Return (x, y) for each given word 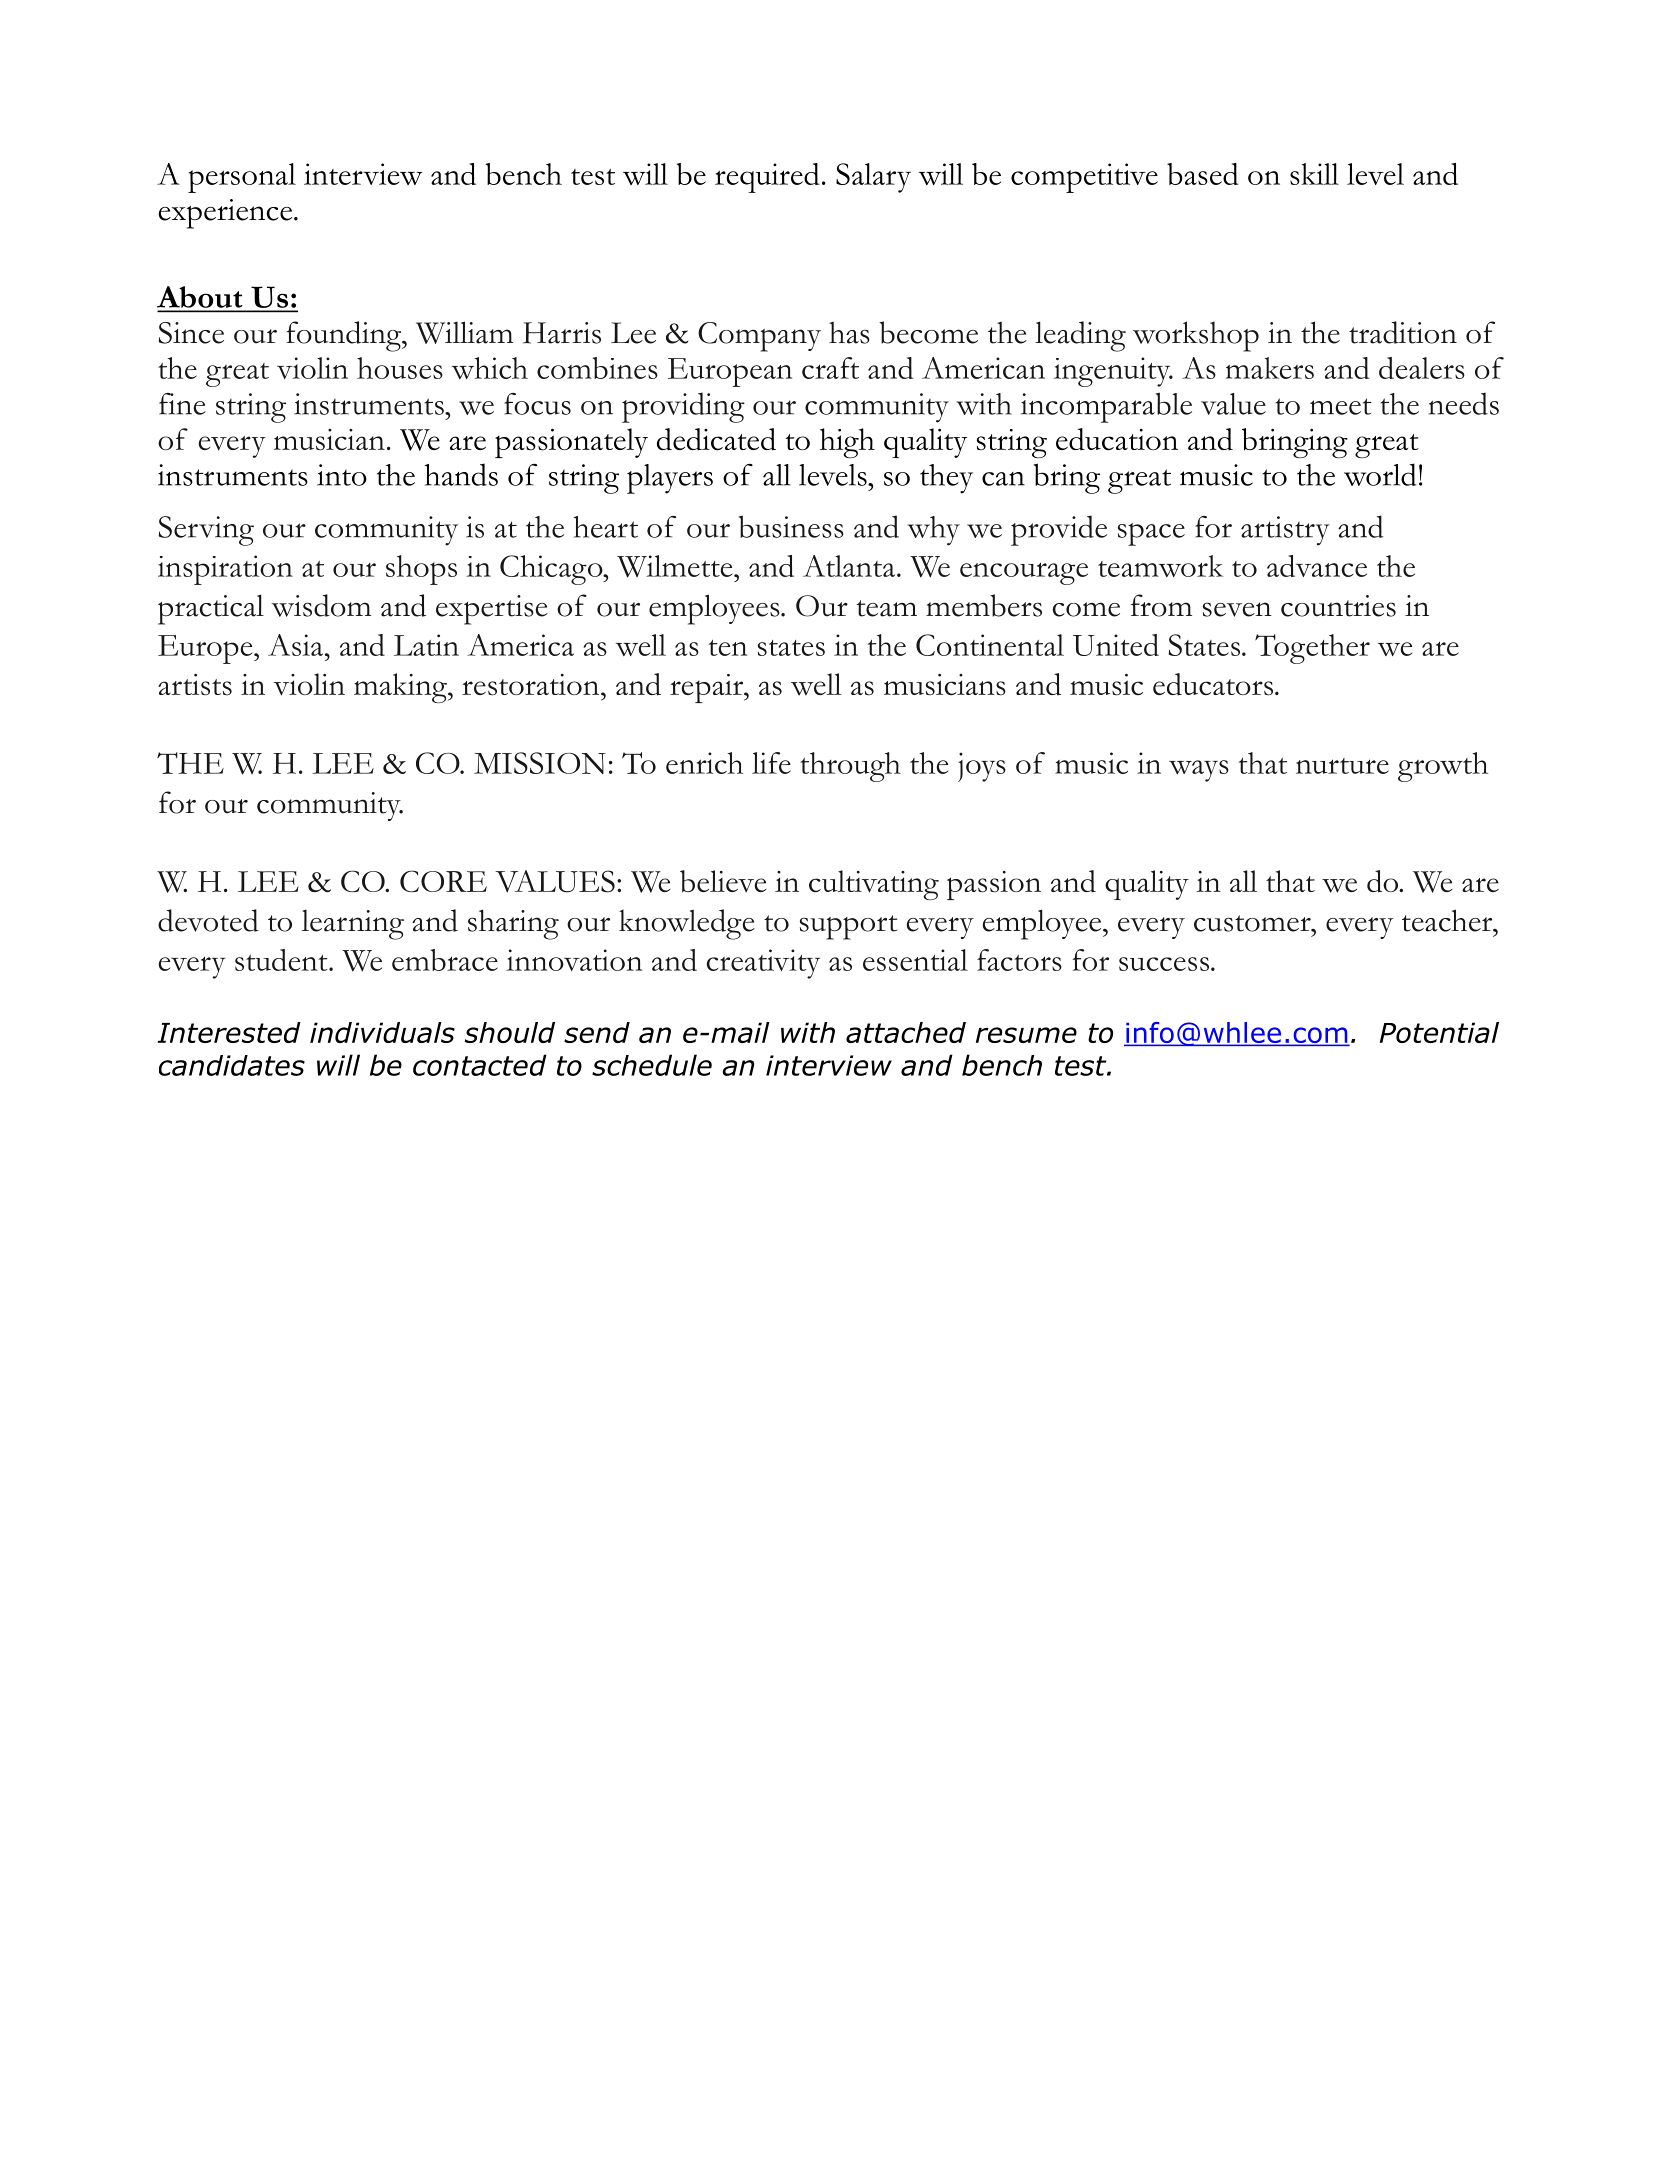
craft (830, 368)
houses (400, 368)
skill (1314, 174)
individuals (382, 1032)
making (401, 688)
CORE (443, 881)
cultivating (874, 885)
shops (421, 570)
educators (1214, 684)
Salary (873, 178)
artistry (1285, 531)
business (791, 526)
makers (1270, 368)
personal (242, 178)
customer (1253, 923)
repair (708, 688)
